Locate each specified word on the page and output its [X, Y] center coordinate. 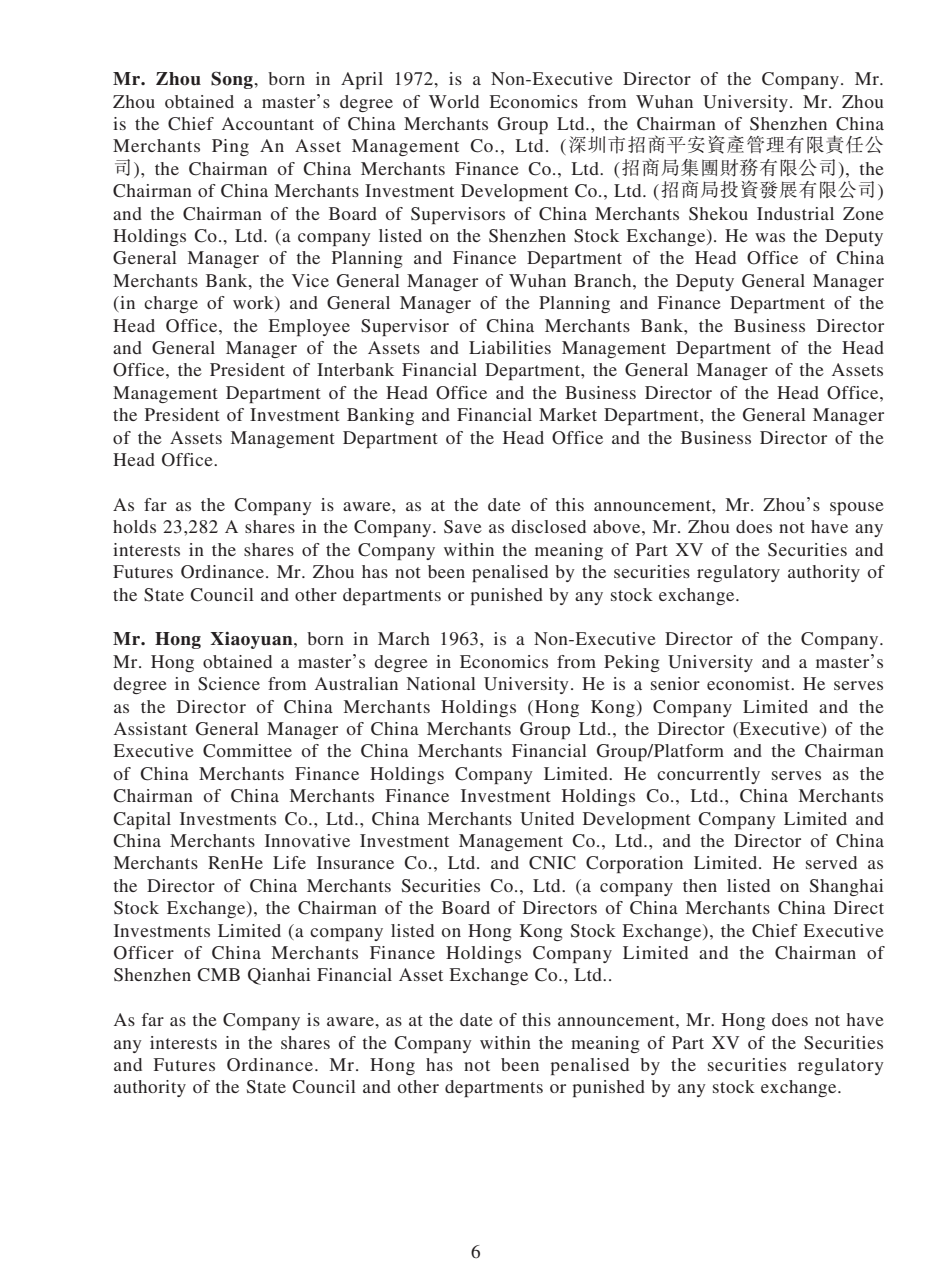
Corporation [634, 864]
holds [134, 526]
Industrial [795, 213]
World [454, 101]
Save [463, 527]
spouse [857, 508]
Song [233, 80]
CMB [218, 975]
